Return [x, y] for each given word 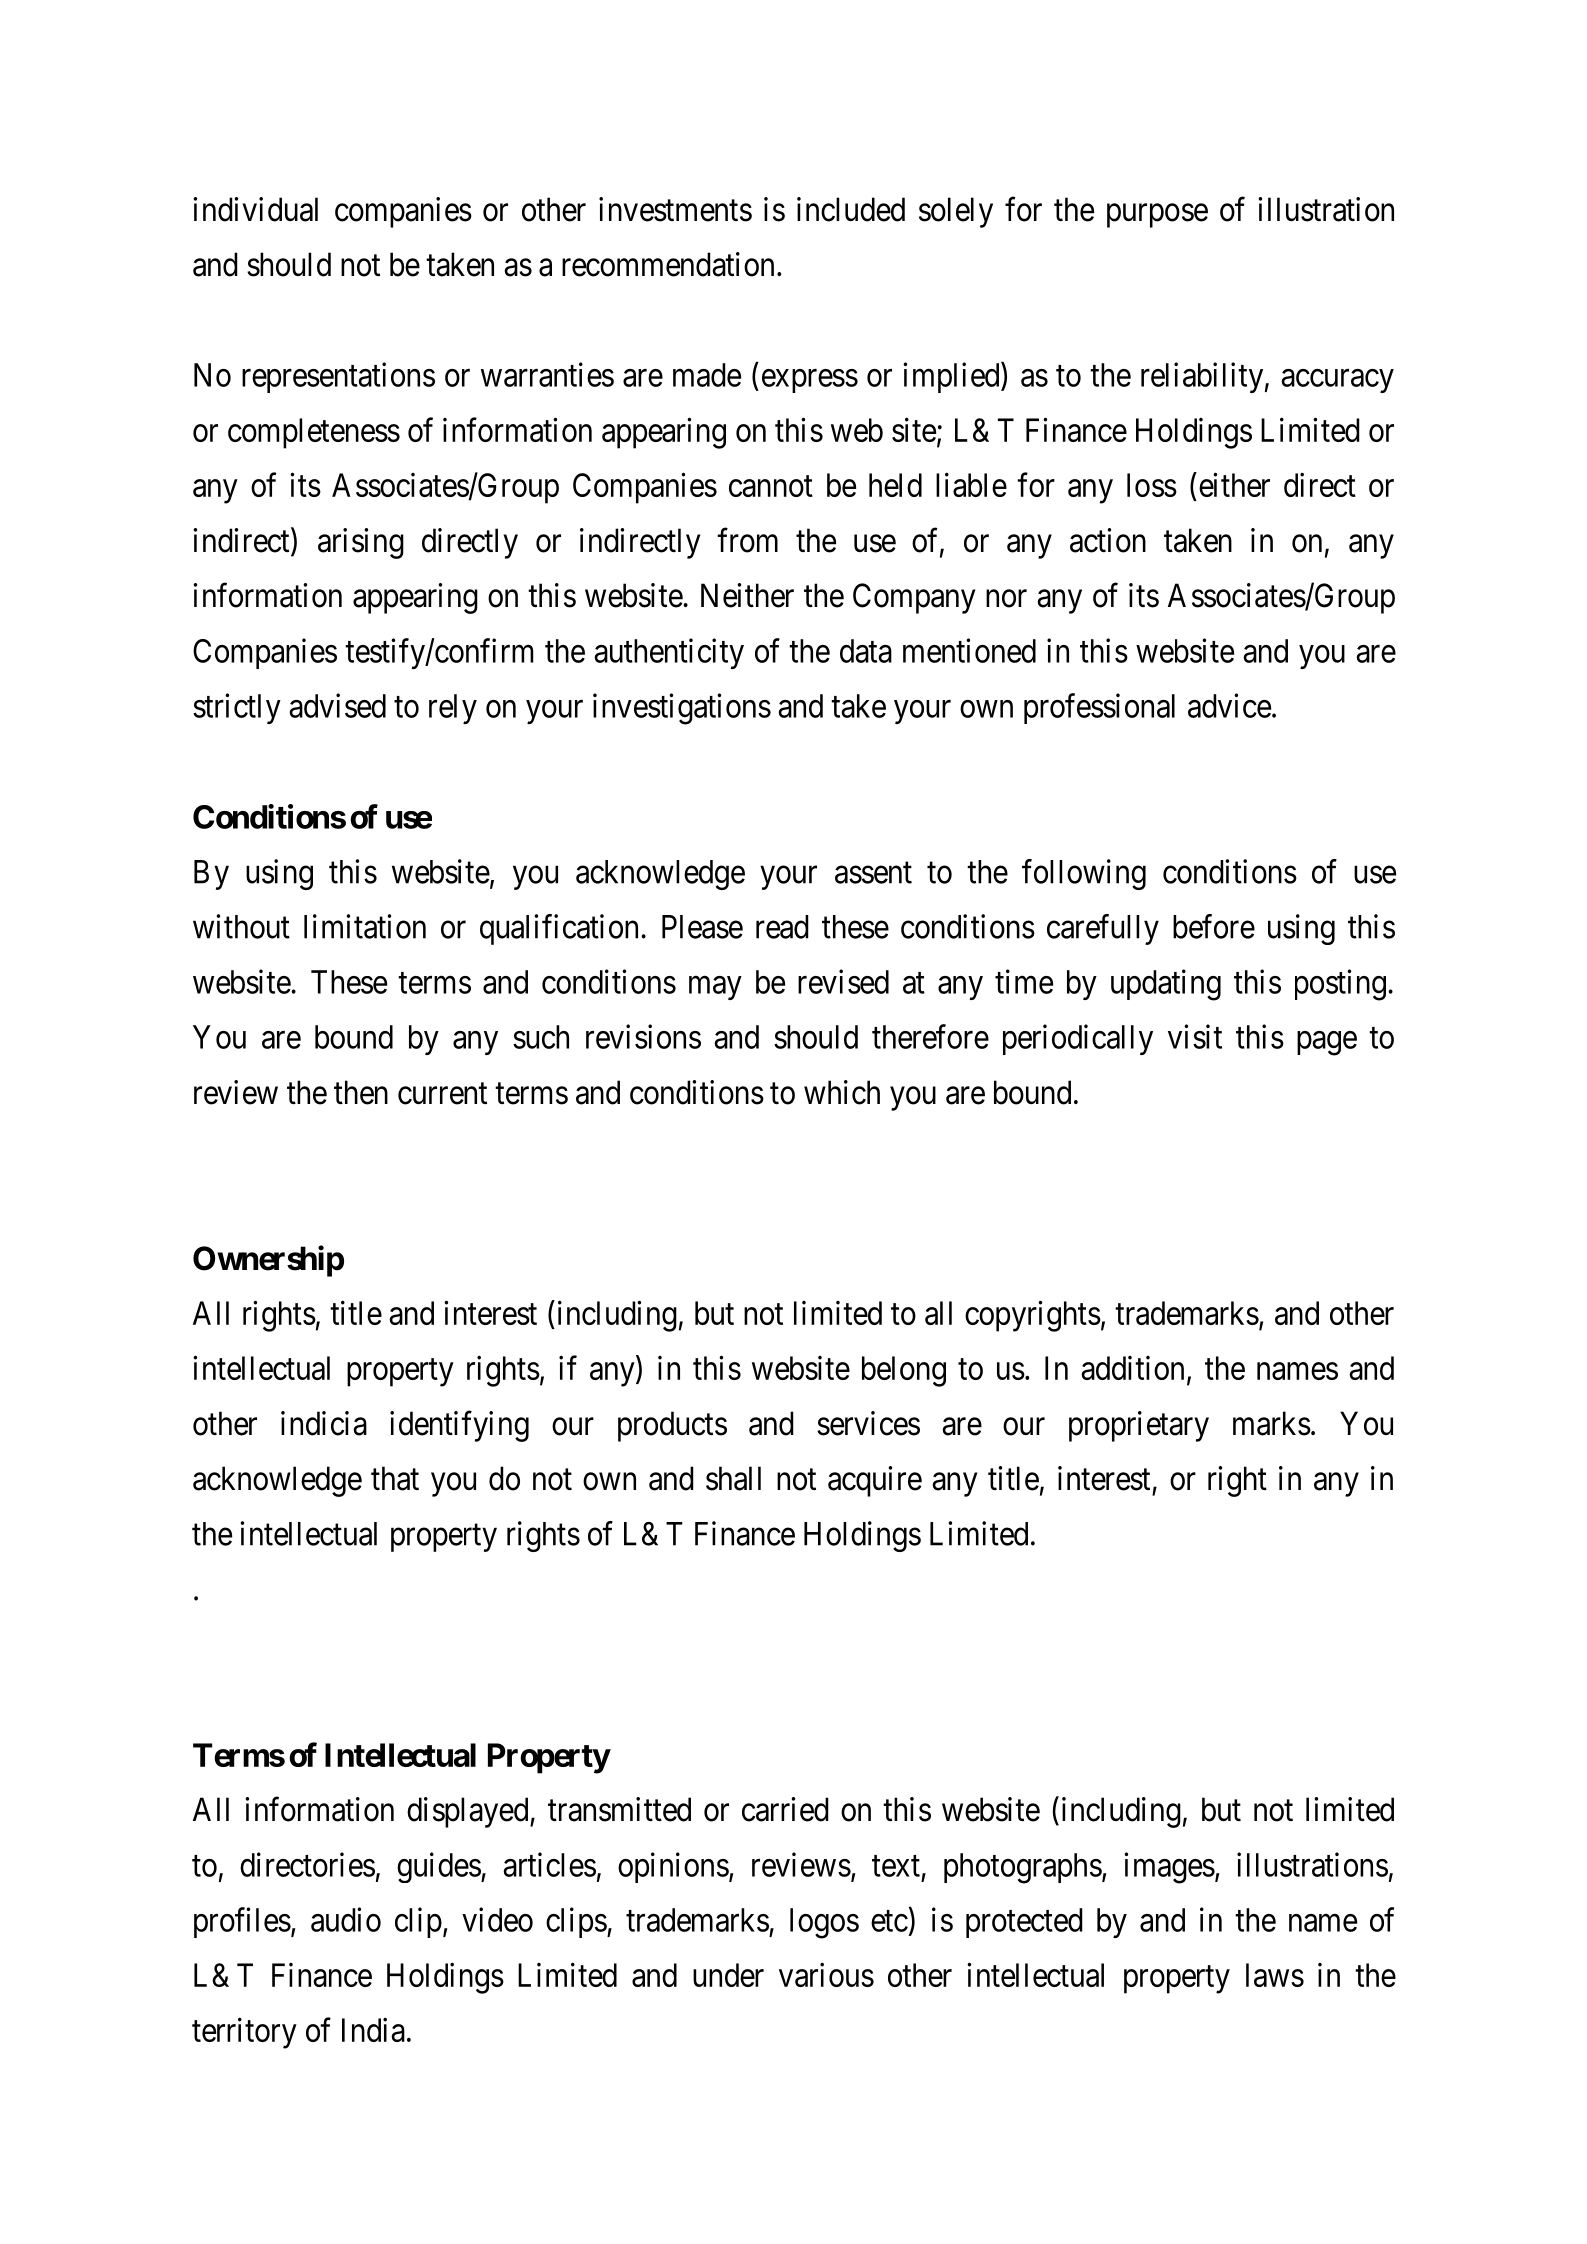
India [373, 2029]
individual [255, 209]
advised [337, 705]
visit [1195, 1036]
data [866, 651]
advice [1229, 705]
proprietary [1139, 1426]
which [842, 1092]
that [395, 1478]
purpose [1157, 216]
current [442, 1094]
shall [733, 1478]
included [851, 209]
